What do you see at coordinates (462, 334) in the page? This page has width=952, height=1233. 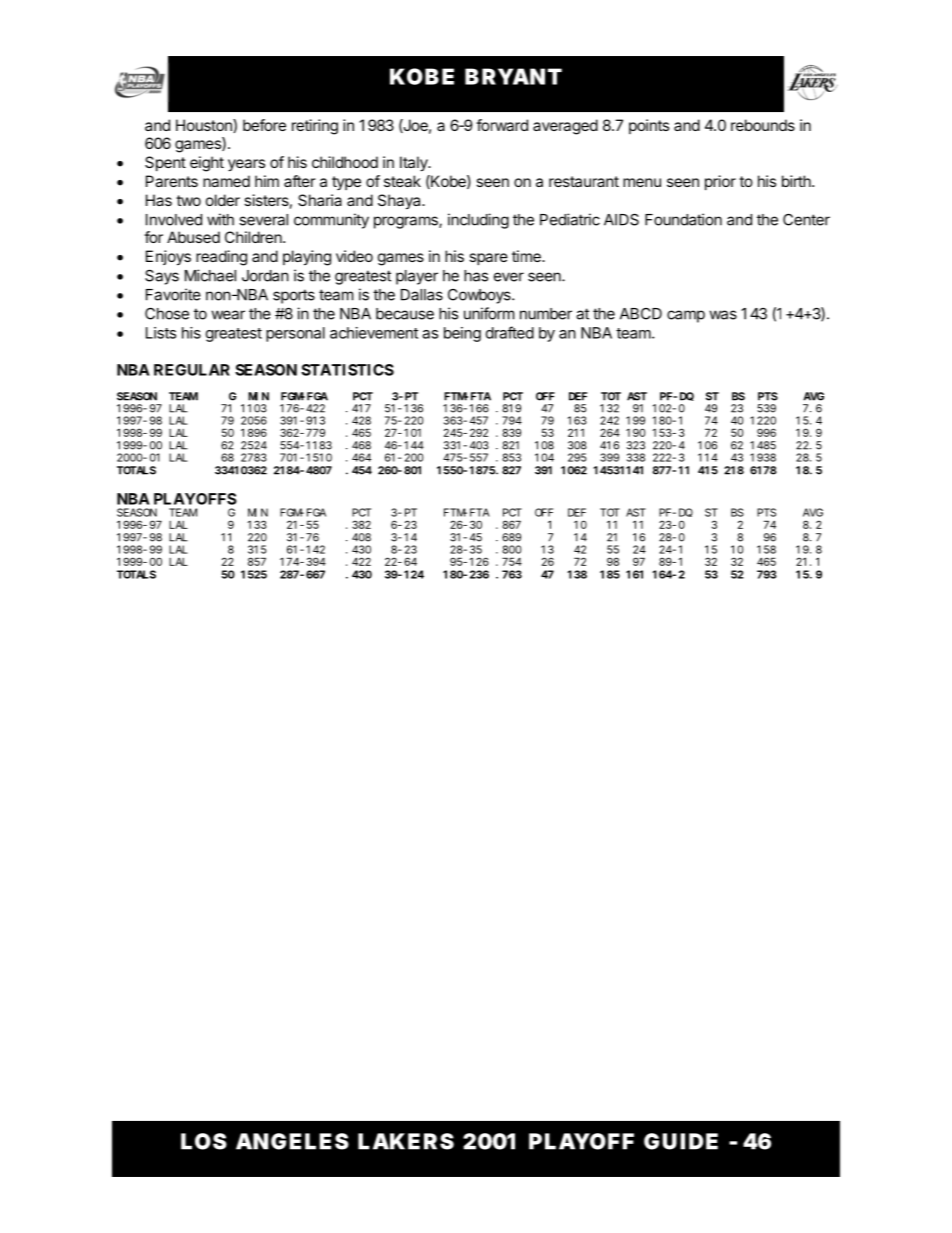 I see `being` at bounding box center [462, 334].
